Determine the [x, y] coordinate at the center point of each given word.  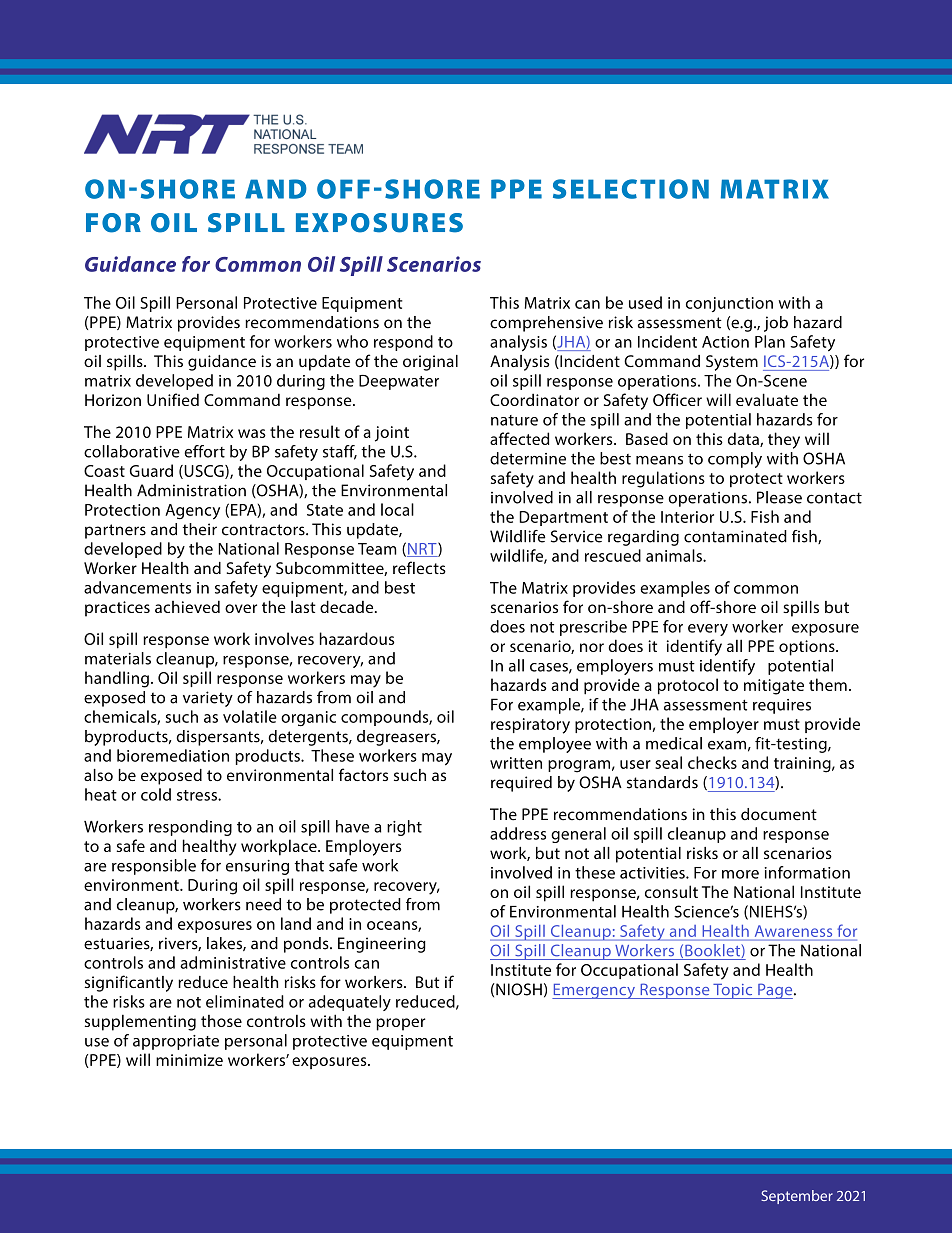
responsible [154, 867]
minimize [189, 1060]
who [352, 341]
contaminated [735, 536]
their [200, 529]
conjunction [729, 304]
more [740, 874]
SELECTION [631, 189]
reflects [419, 567]
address [518, 833]
